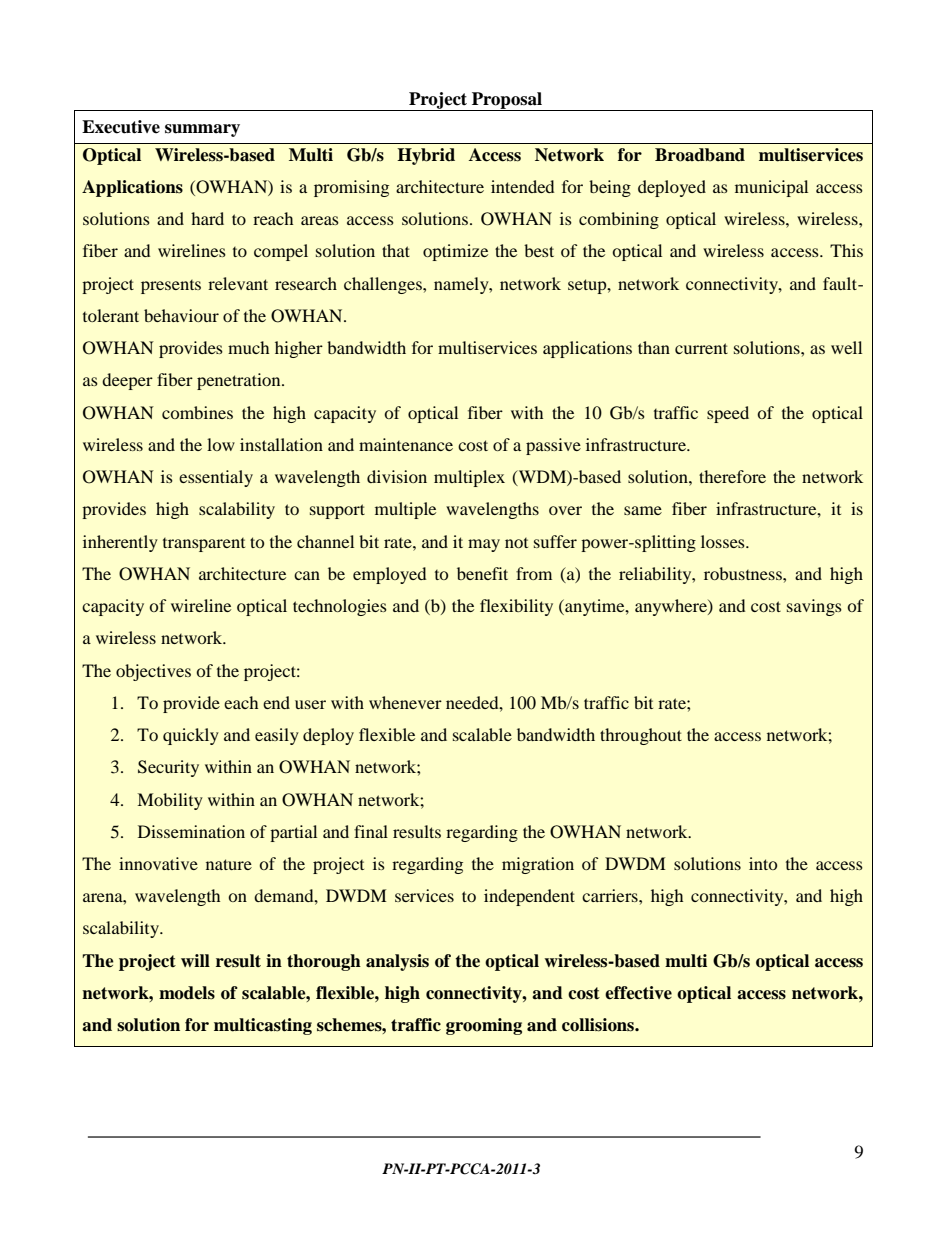 This screenshot has width=952, height=1233. What do you see at coordinates (191, 736) in the screenshot?
I see `quickly` at bounding box center [191, 736].
